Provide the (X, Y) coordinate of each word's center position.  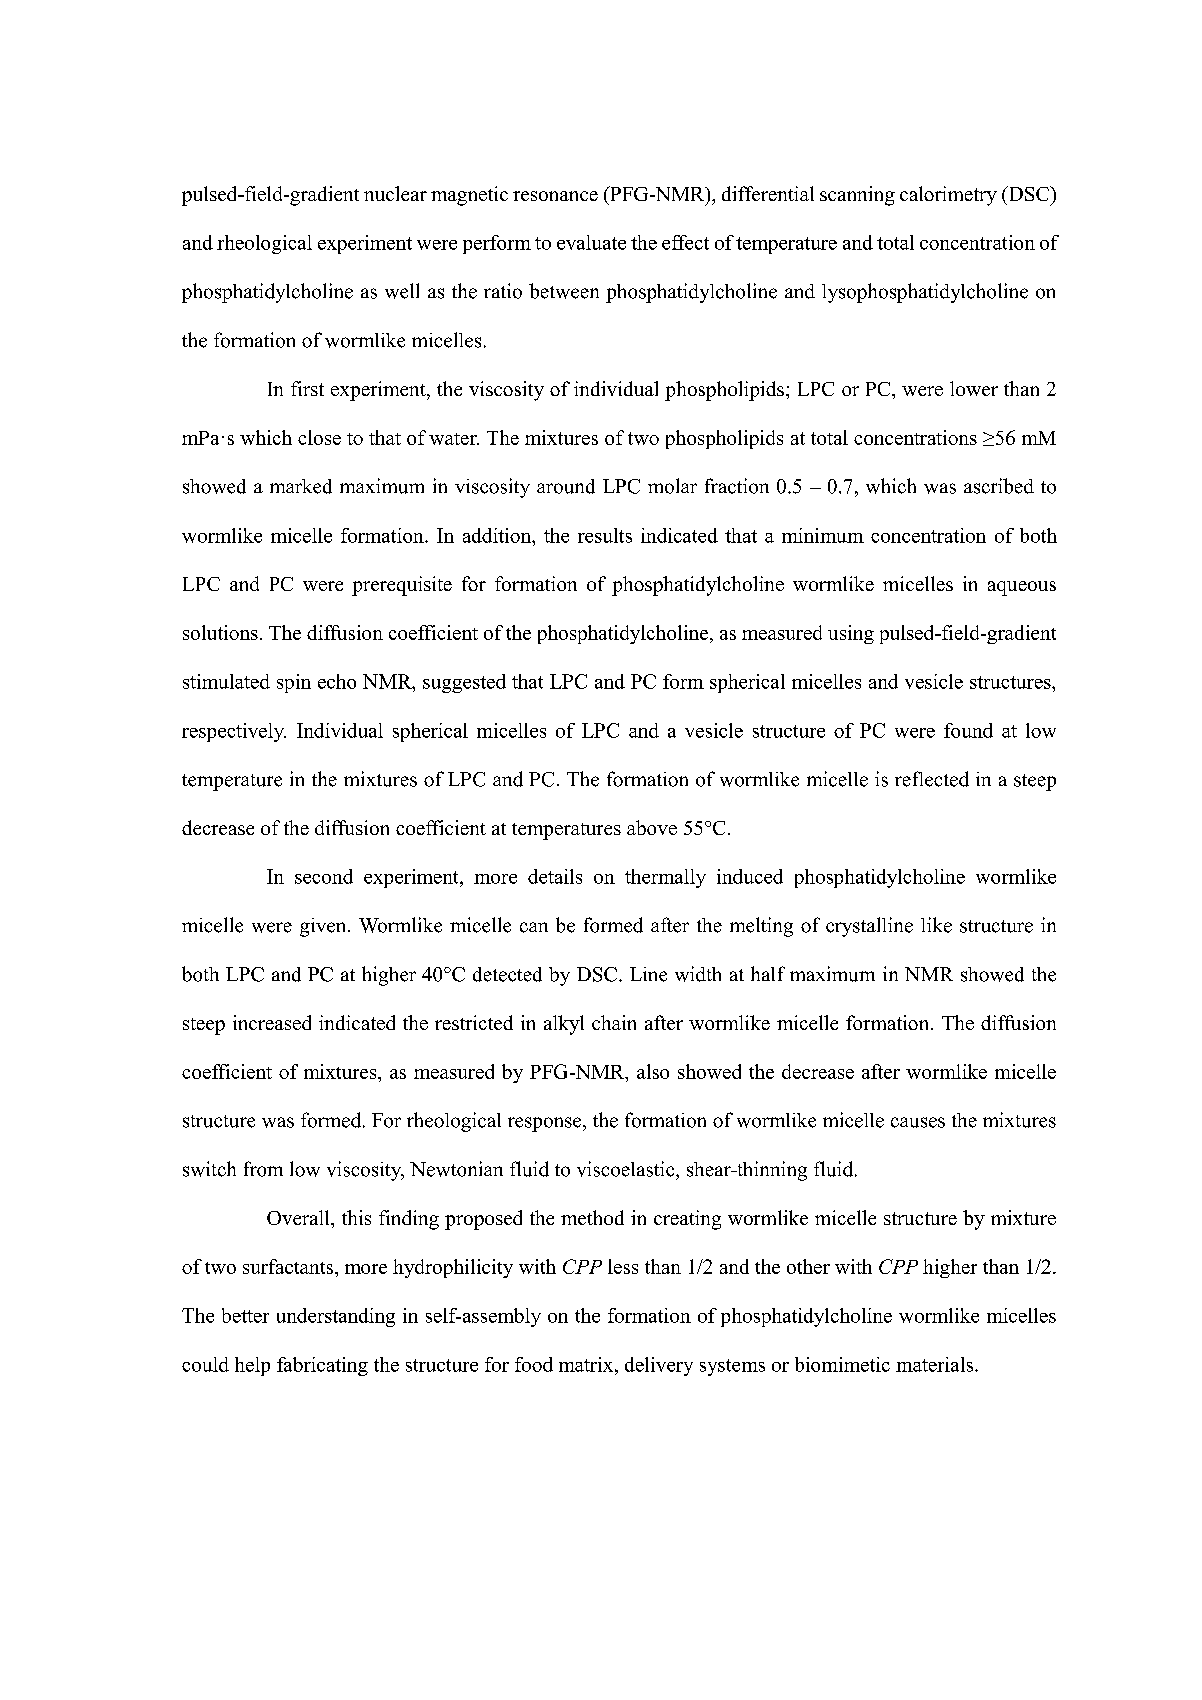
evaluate (591, 242)
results (605, 535)
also (653, 1071)
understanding (336, 1317)
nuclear (395, 193)
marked (301, 486)
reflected (932, 779)
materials (934, 1364)
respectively (234, 732)
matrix (587, 1364)
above (652, 827)
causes (918, 1122)
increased (272, 1022)
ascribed (999, 486)
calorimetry (948, 196)
